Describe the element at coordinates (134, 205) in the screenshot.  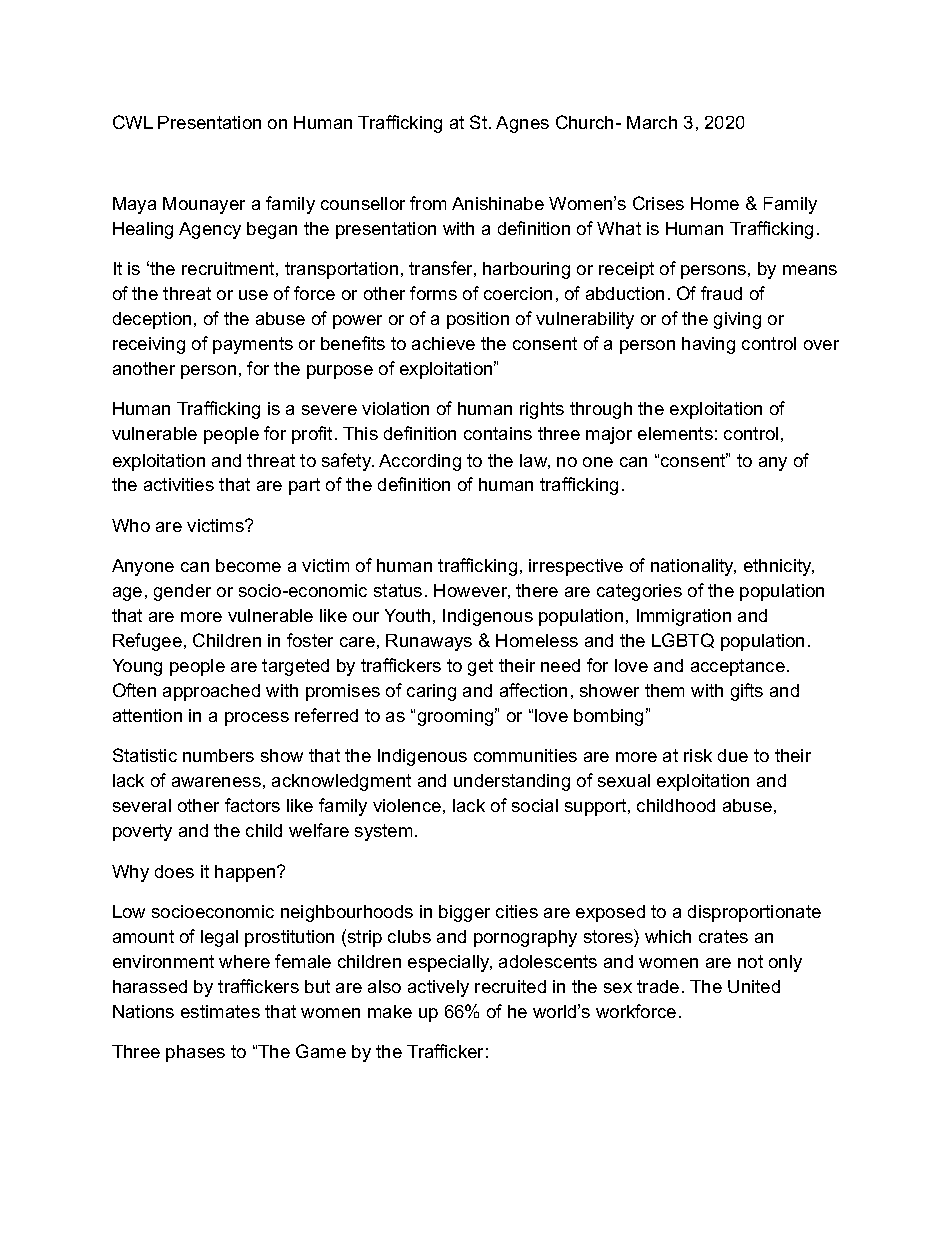
I see `Maya` at that location.
